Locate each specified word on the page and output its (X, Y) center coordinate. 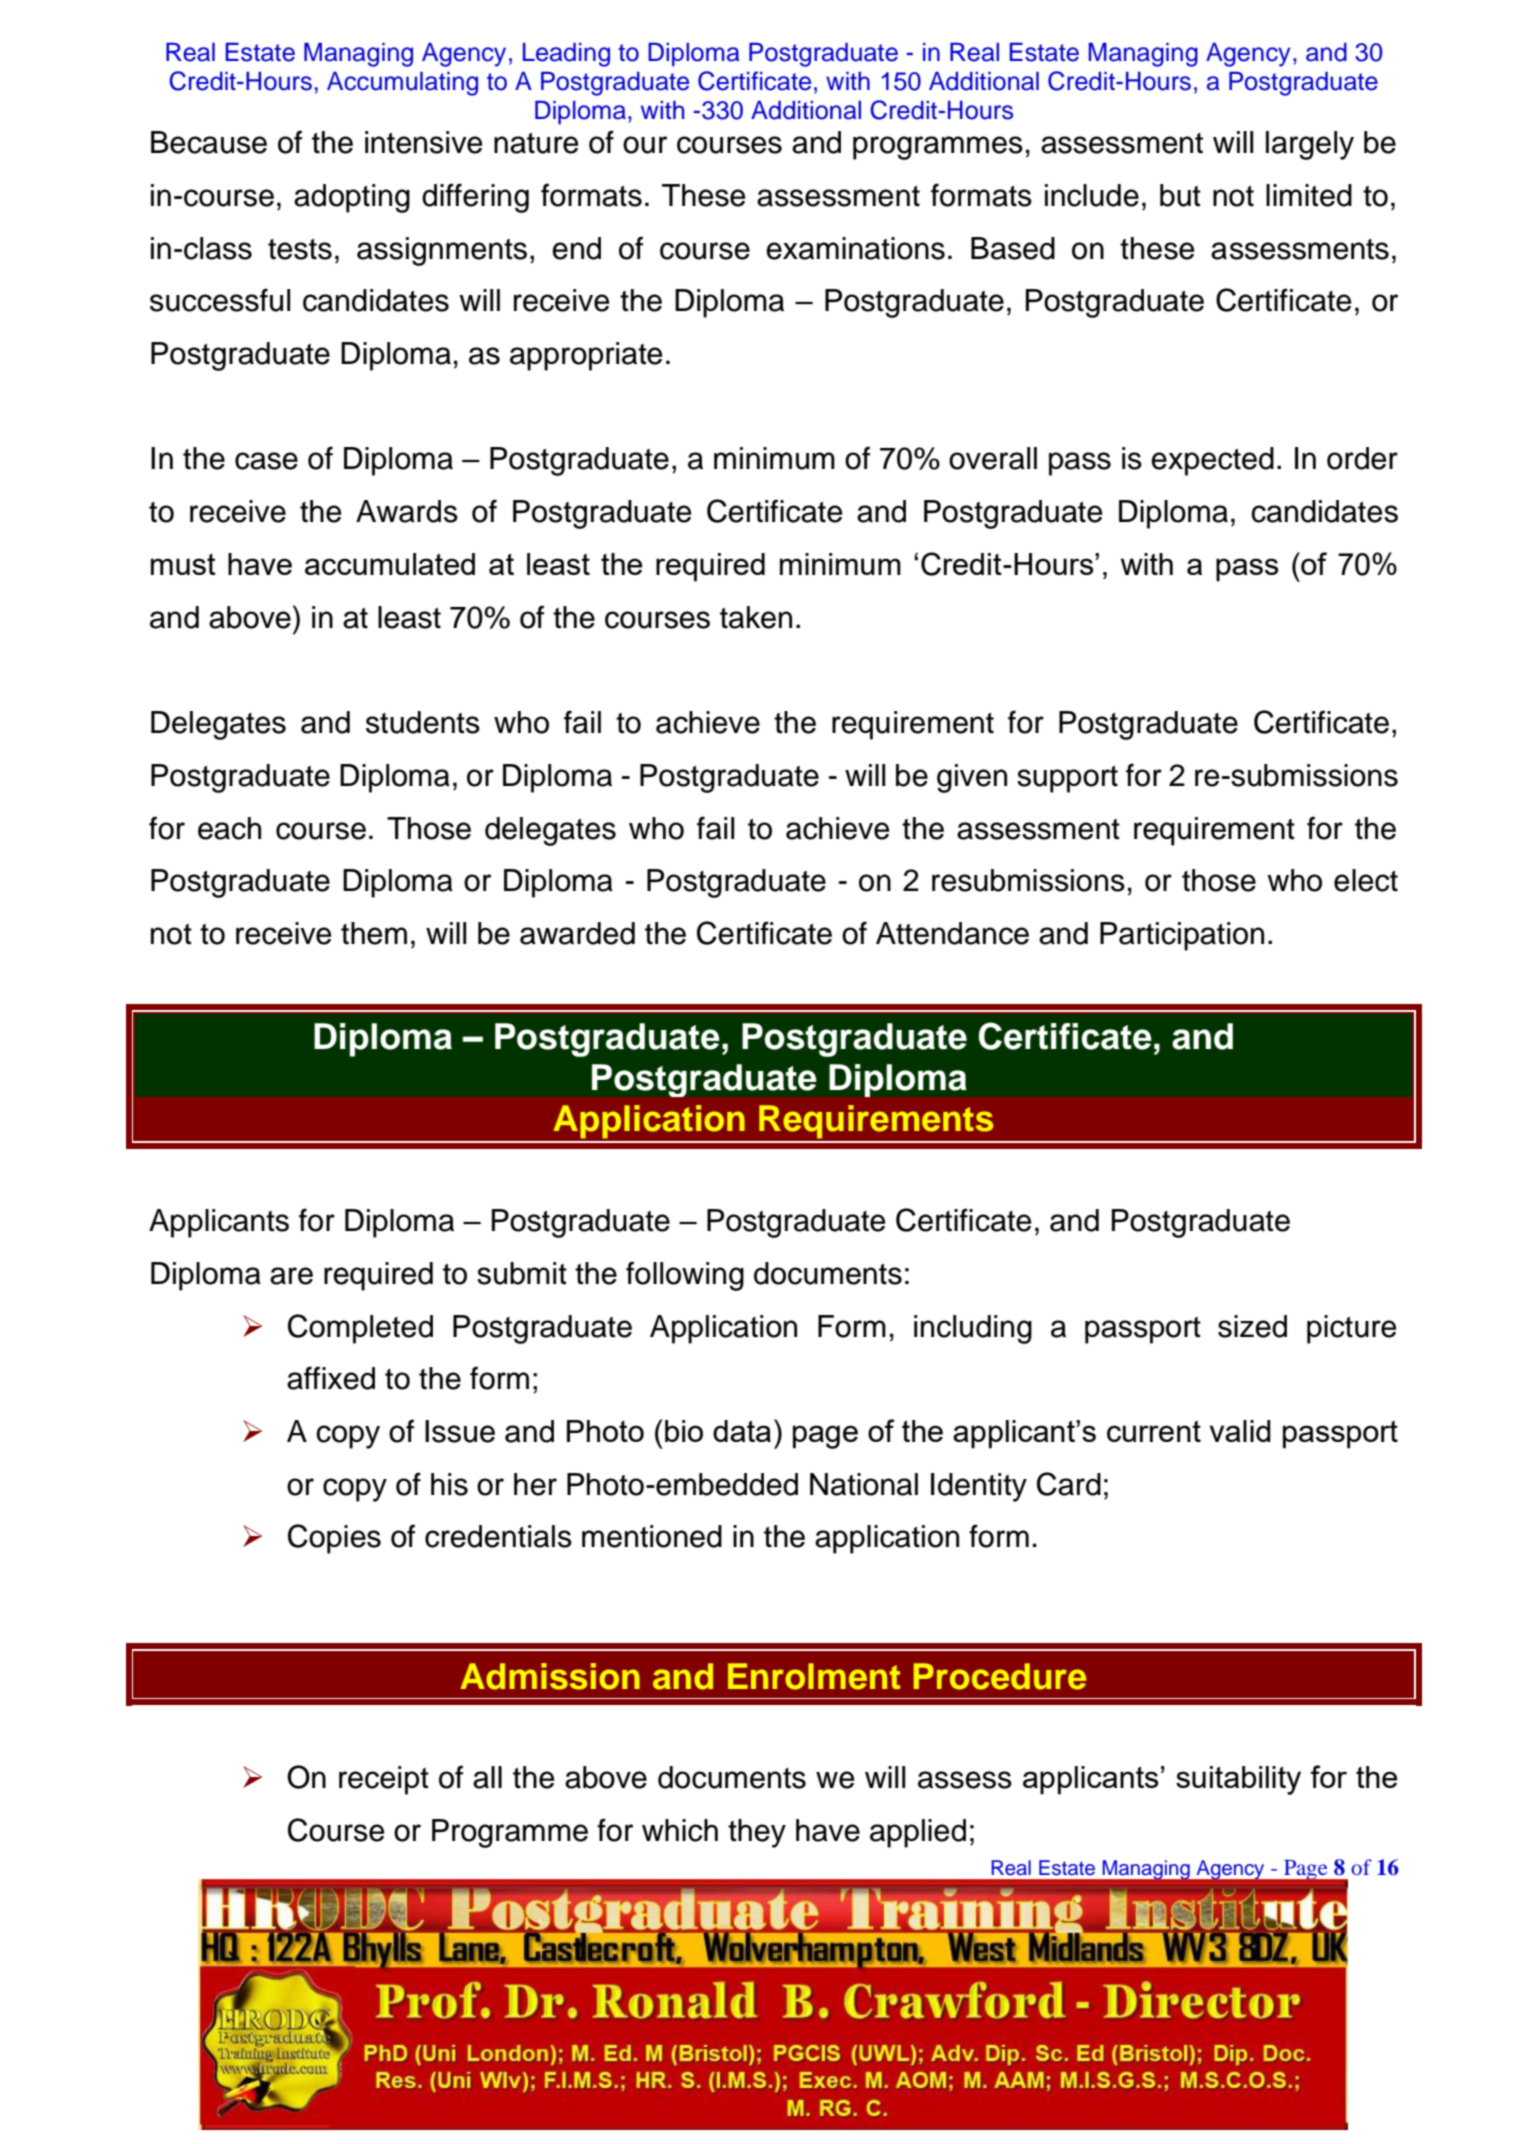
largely (1310, 145)
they (757, 1833)
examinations (855, 248)
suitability (1238, 1780)
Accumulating (402, 84)
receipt (384, 1780)
